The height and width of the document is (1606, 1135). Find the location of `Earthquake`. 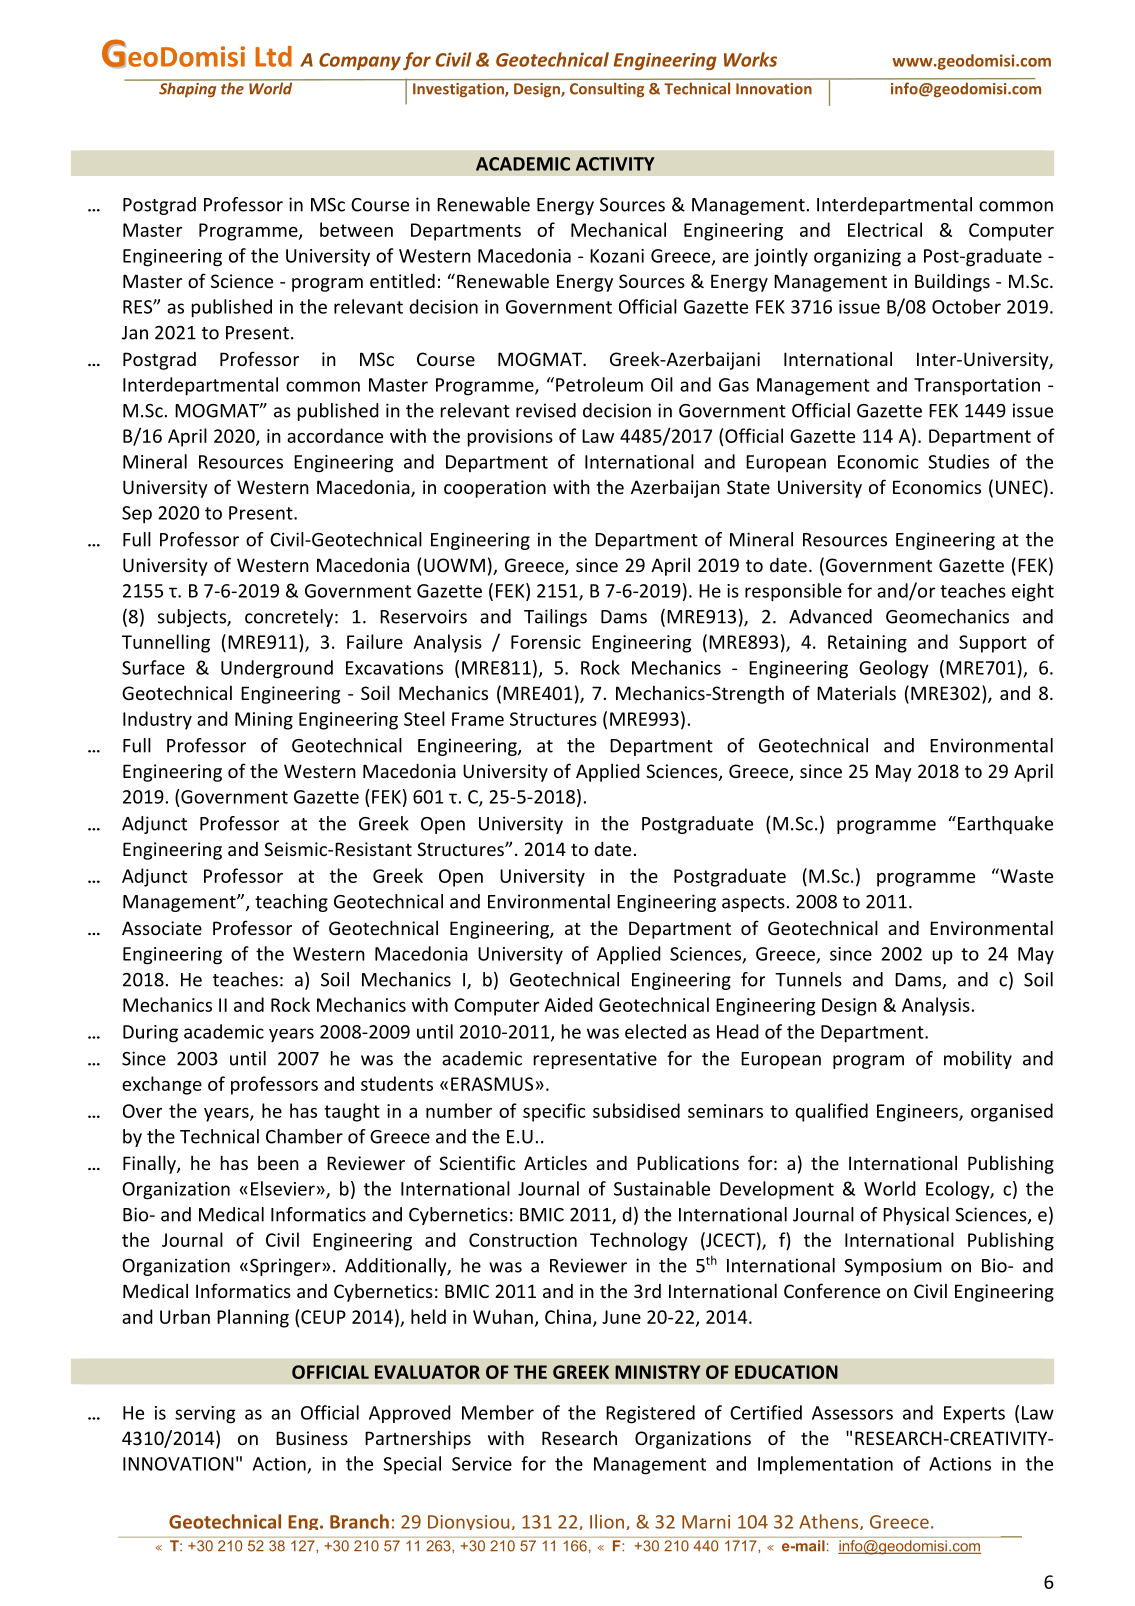

Earthquake is located at coordinates (1005, 825).
